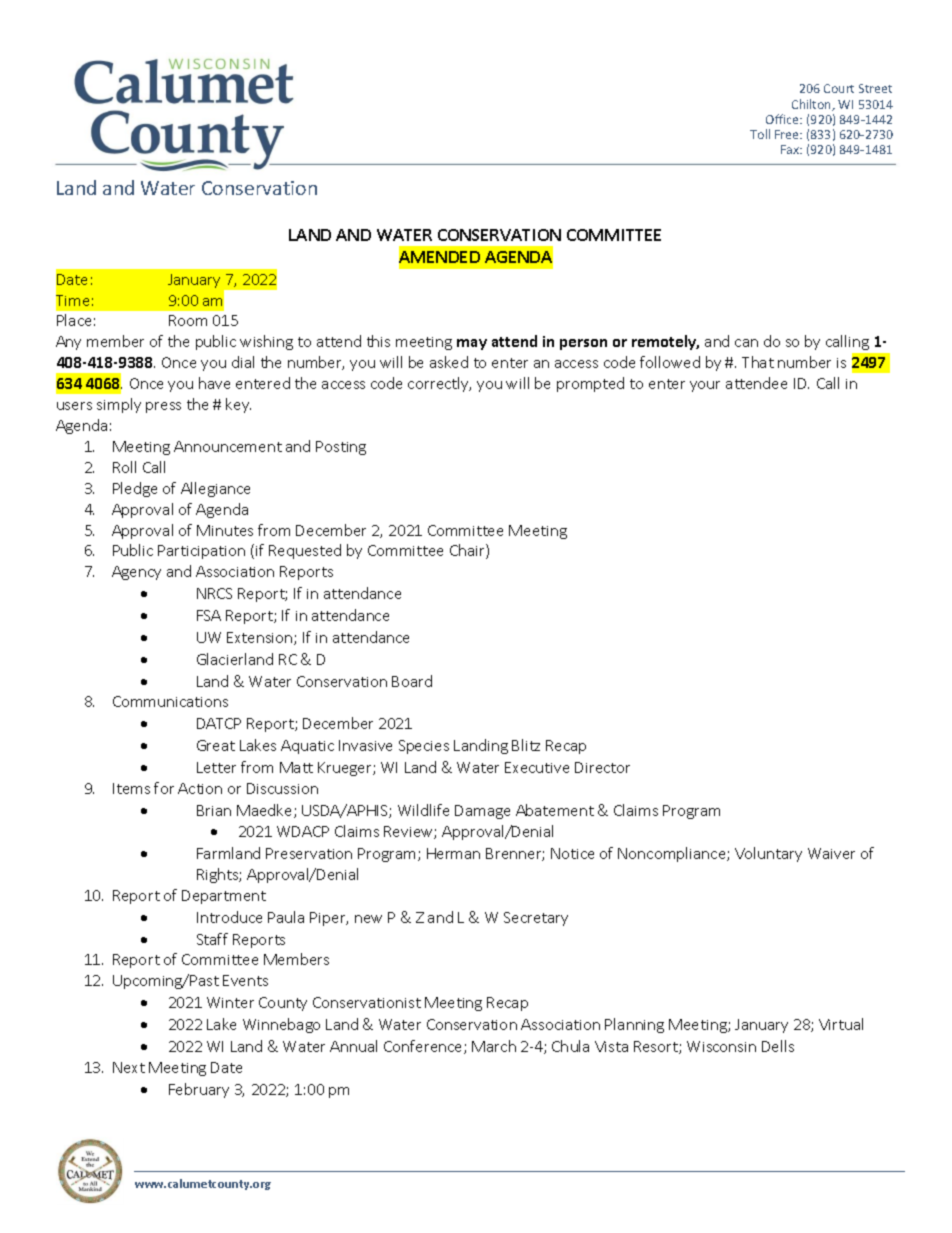 This screenshot has height=1233, width=952. What do you see at coordinates (758, 362) in the screenshot?
I see `That` at bounding box center [758, 362].
